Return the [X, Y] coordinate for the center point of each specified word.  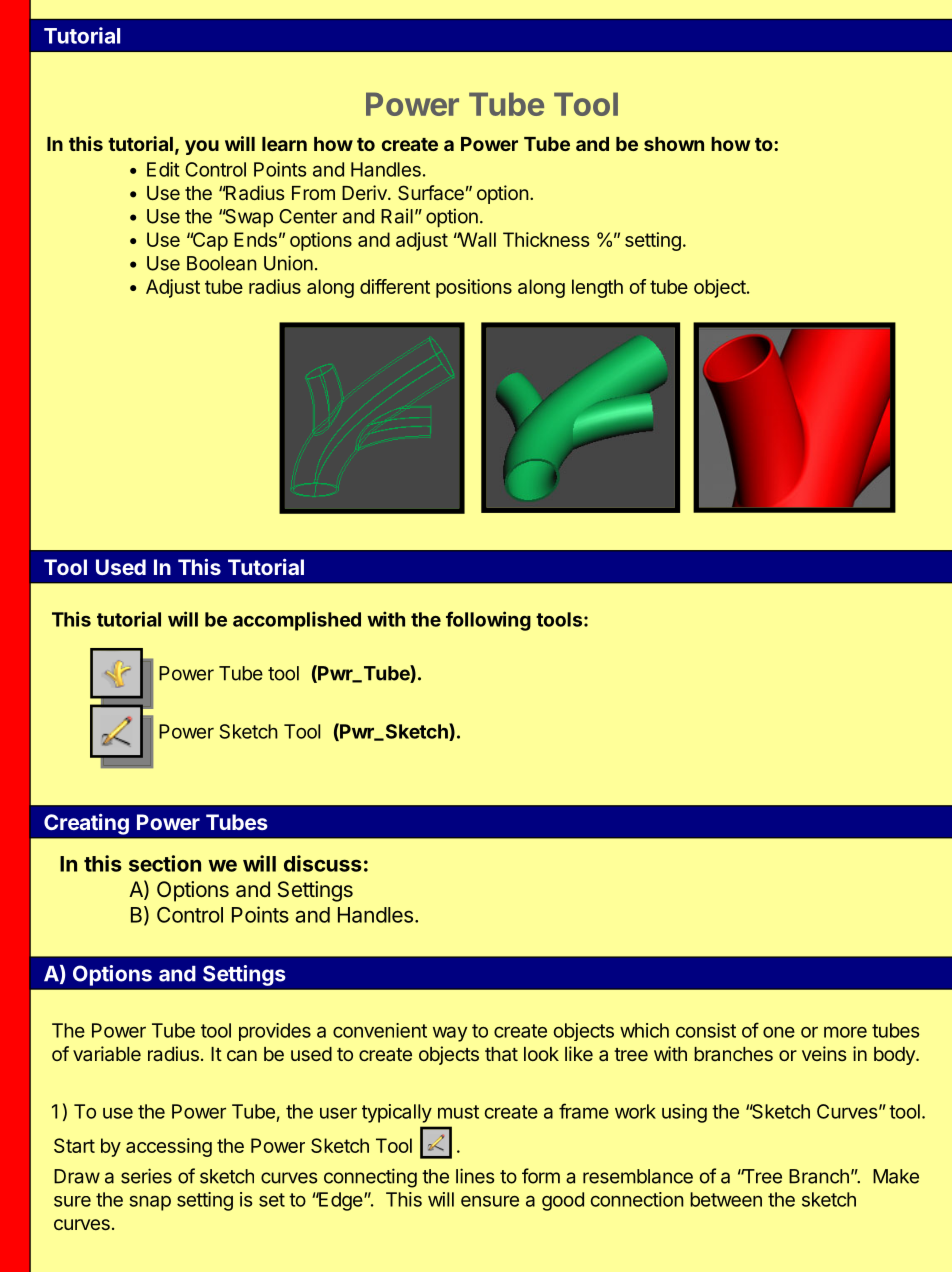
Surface [431, 192]
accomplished [297, 621]
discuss [323, 863]
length [597, 288]
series [146, 1176]
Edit [163, 169]
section [165, 863]
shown [674, 144]
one [779, 1032]
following [488, 621]
